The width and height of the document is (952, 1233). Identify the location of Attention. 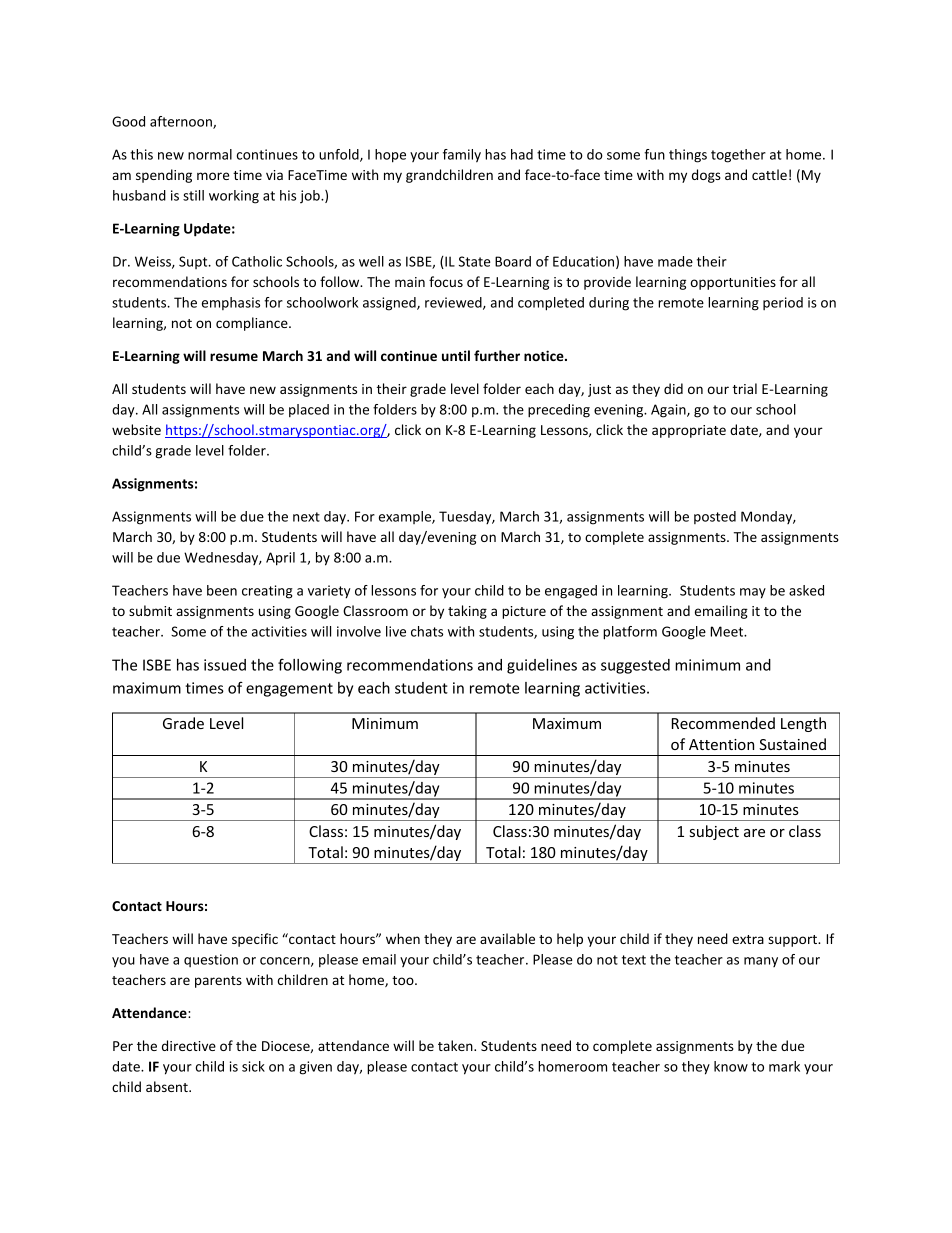
(721, 744).
